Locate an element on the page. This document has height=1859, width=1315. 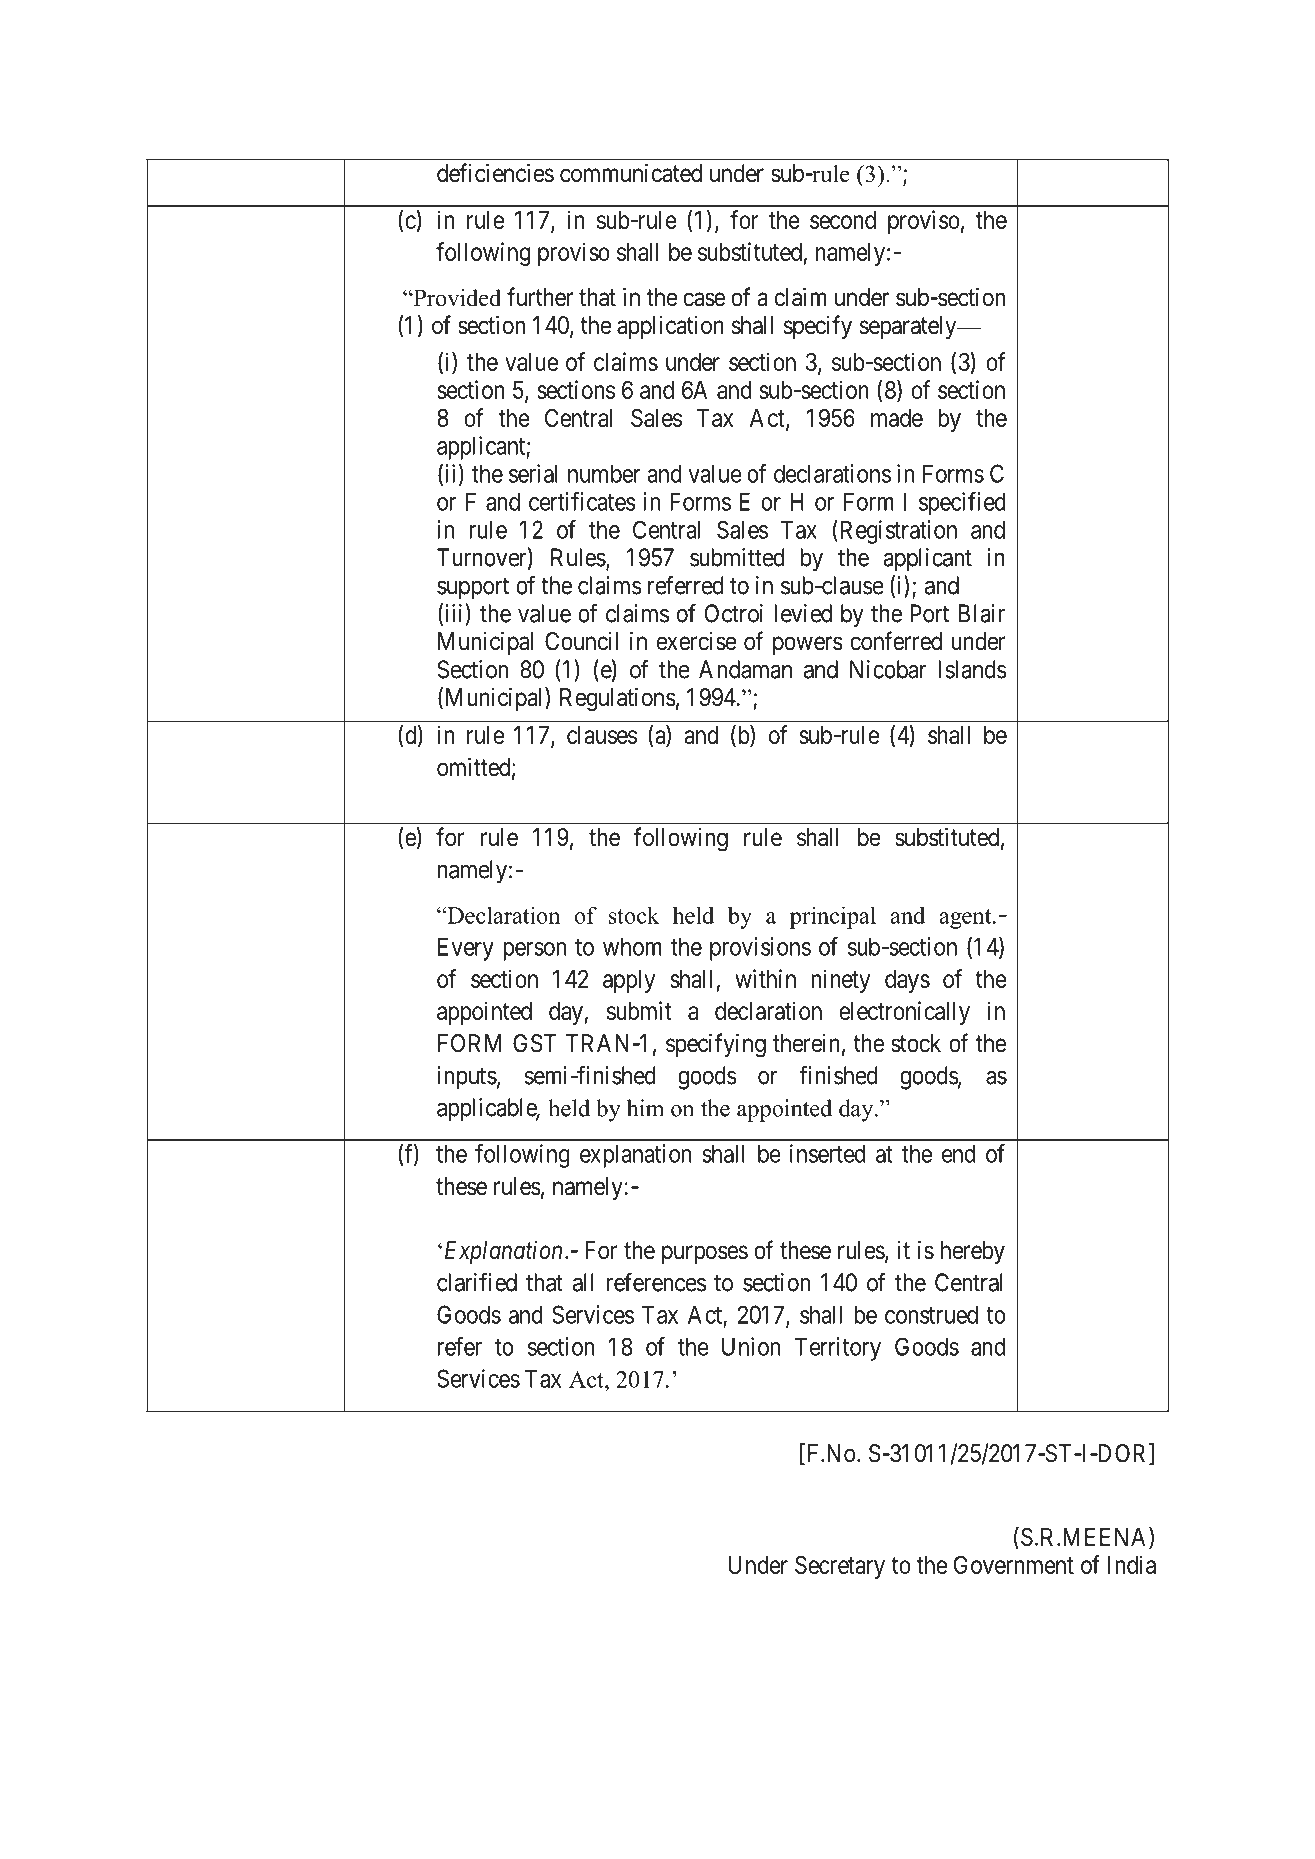
Government is located at coordinates (1014, 1565).
